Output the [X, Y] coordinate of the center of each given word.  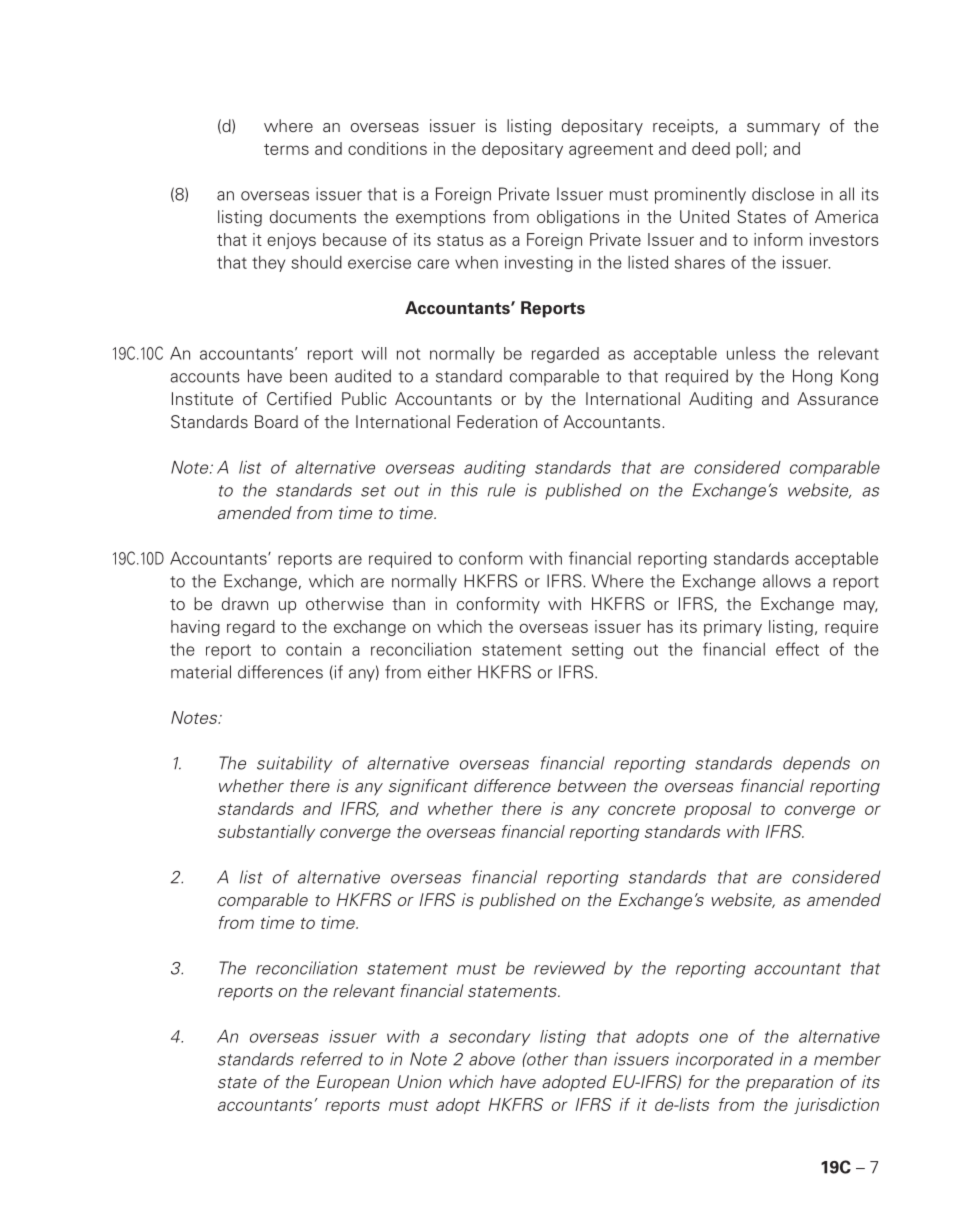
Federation [497, 422]
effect [797, 649]
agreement [611, 151]
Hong [812, 377]
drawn [245, 603]
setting [597, 651]
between [591, 786]
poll [749, 150]
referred [332, 1059]
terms [286, 149]
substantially [266, 833]
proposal [718, 810]
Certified [299, 399]
